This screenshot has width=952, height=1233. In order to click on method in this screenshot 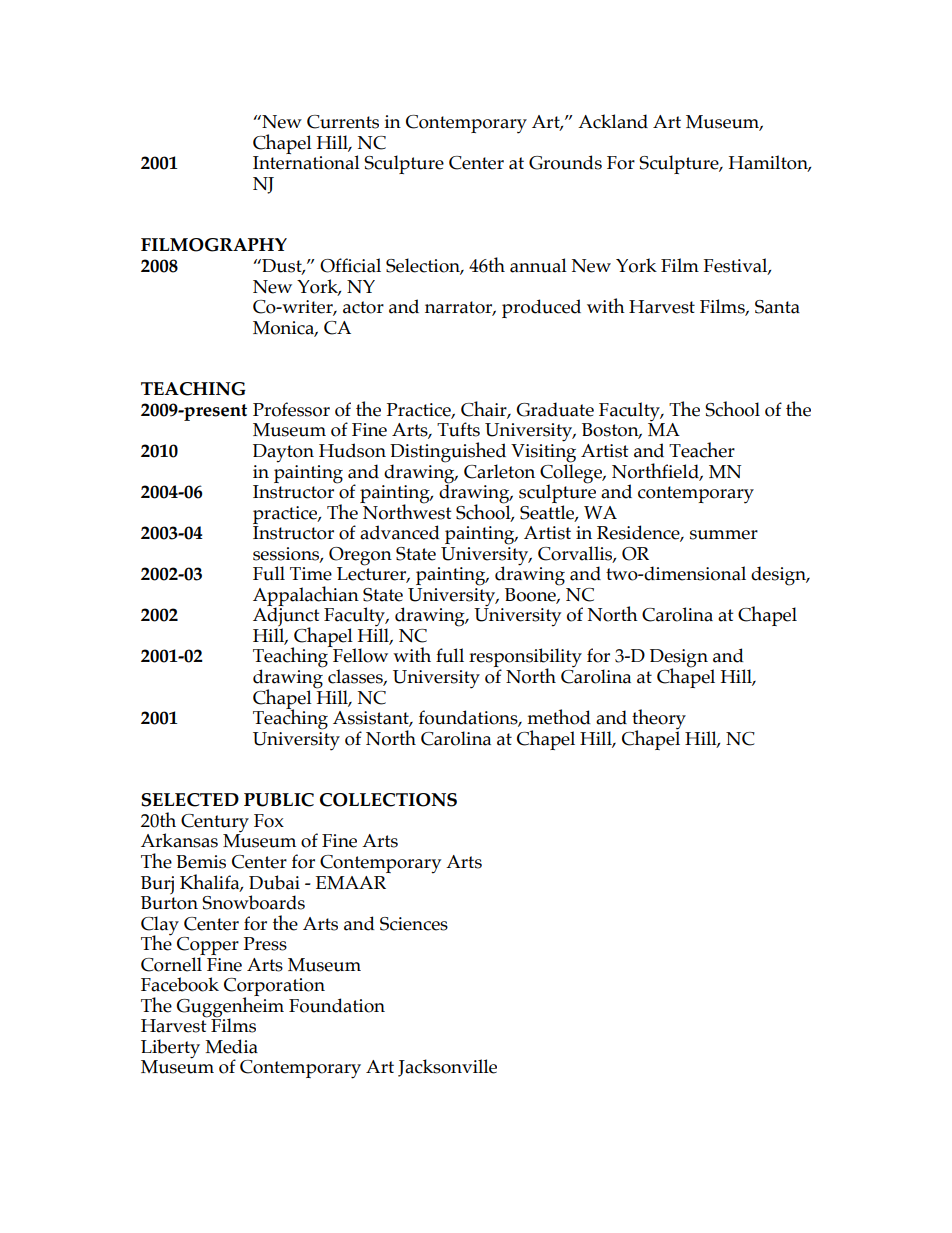, I will do `click(559, 717)`.
